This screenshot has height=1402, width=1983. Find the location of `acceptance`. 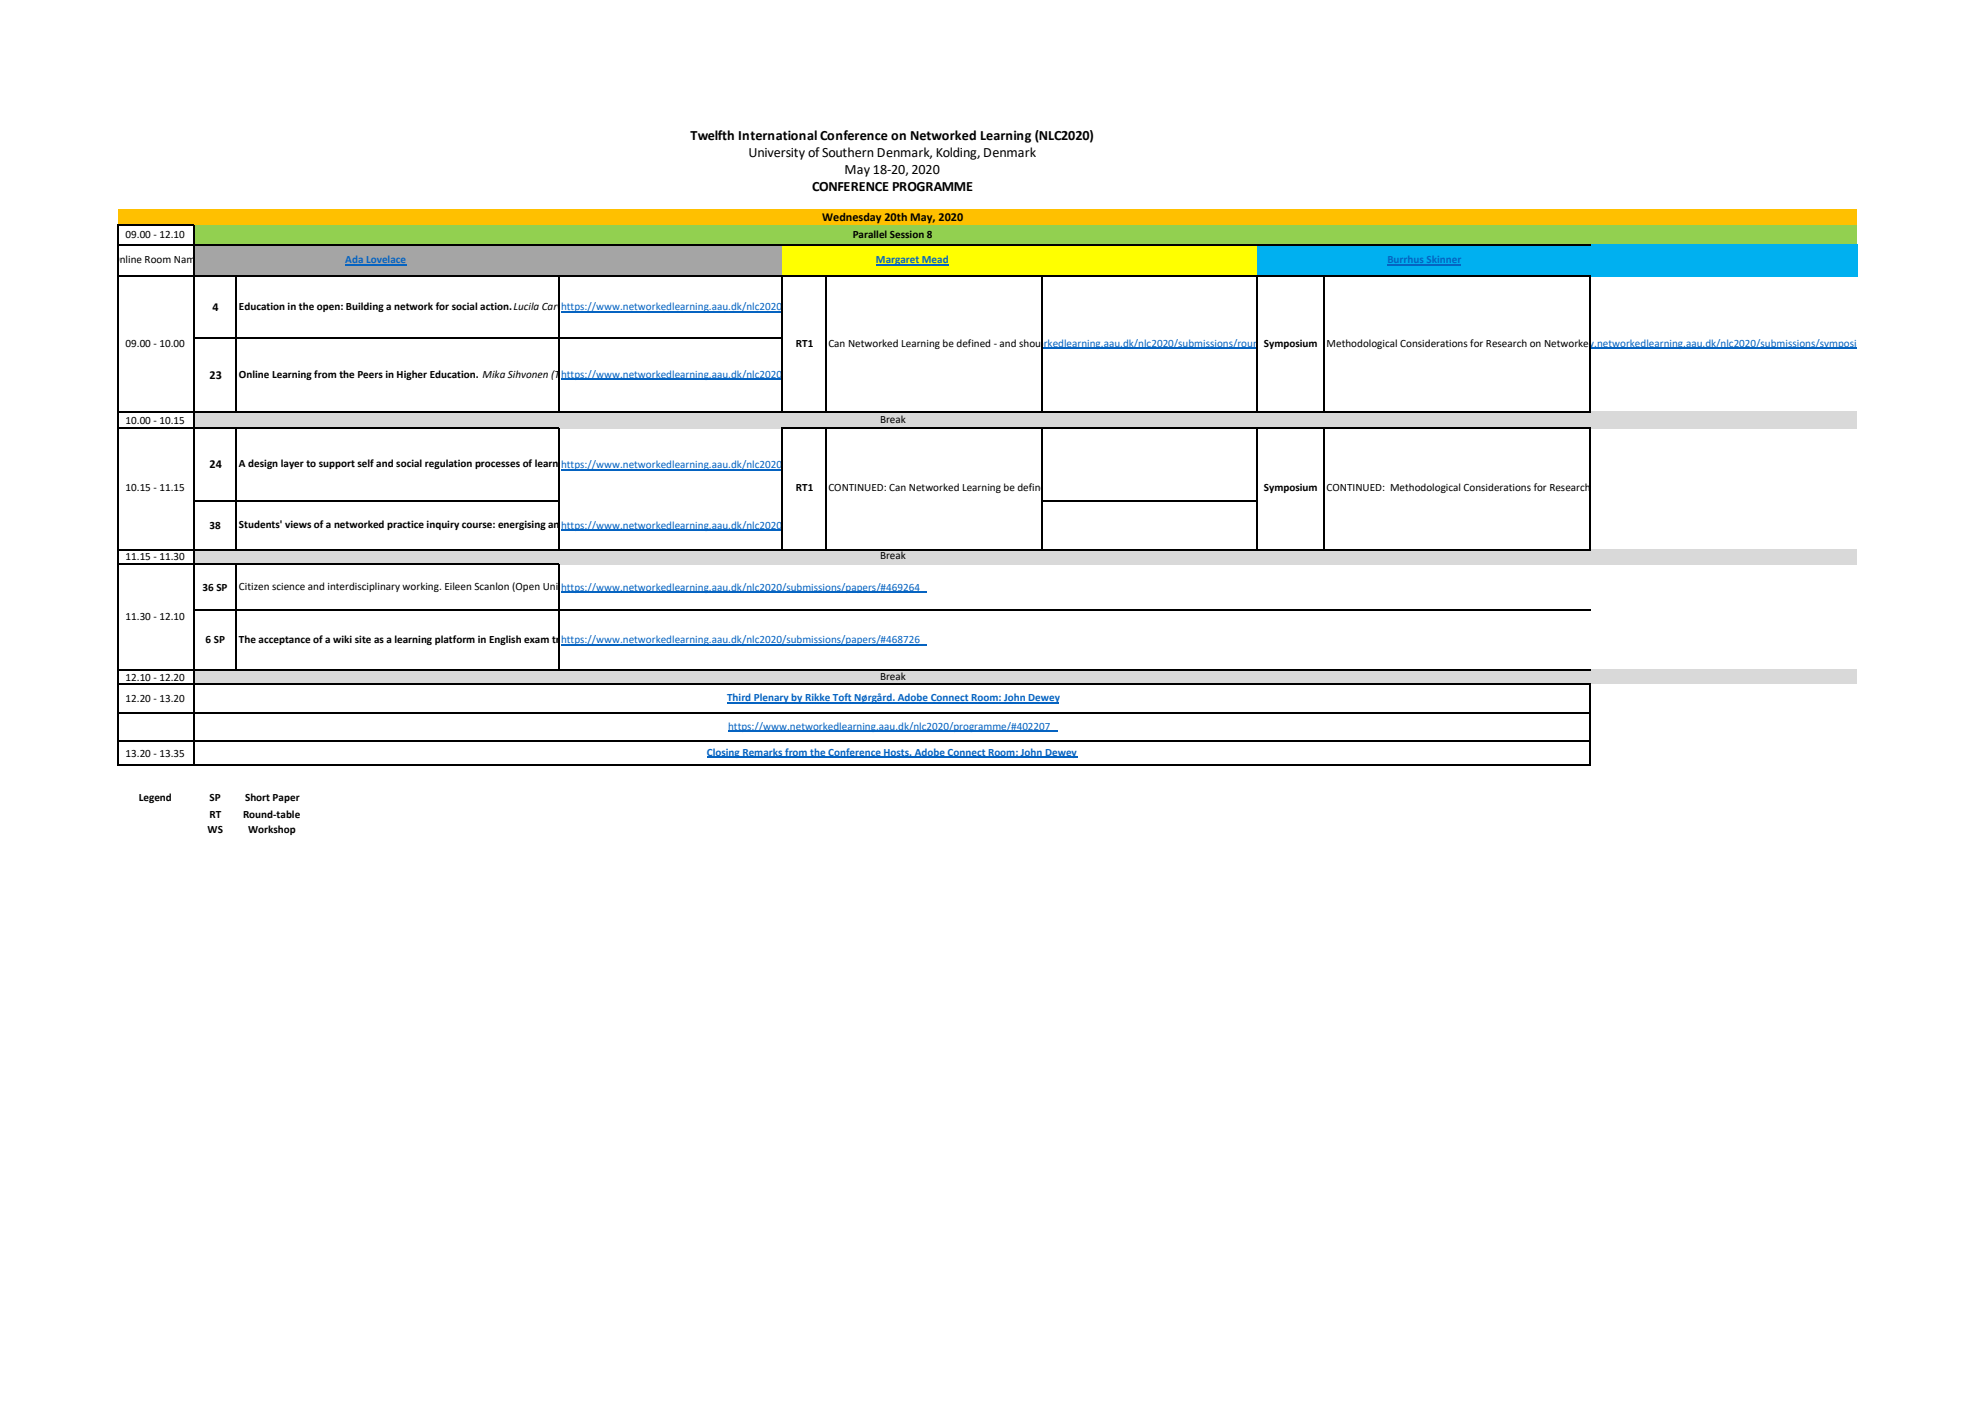

acceptance is located at coordinates (284, 640).
